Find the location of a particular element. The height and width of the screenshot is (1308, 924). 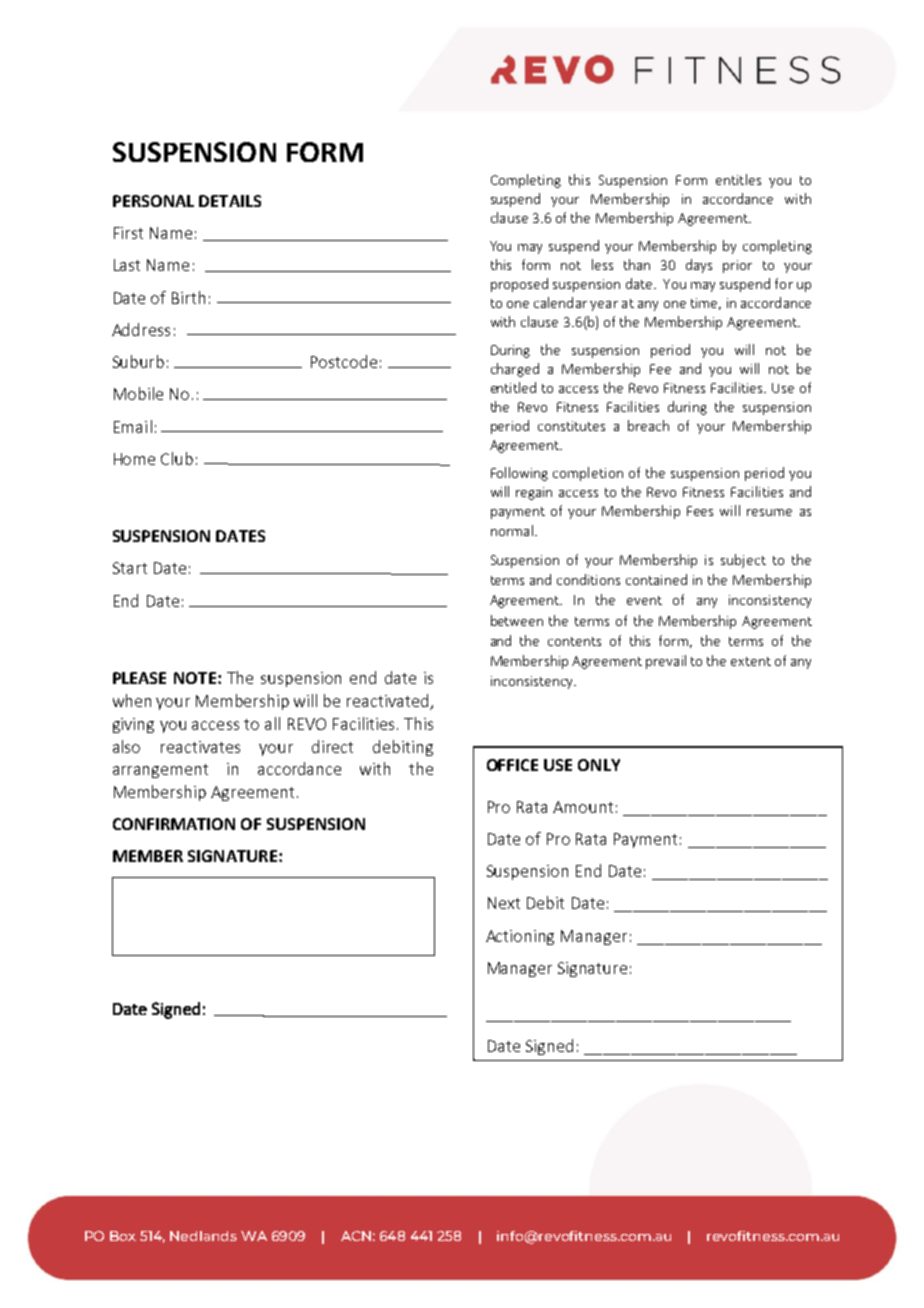

NOTE is located at coordinates (195, 678).
